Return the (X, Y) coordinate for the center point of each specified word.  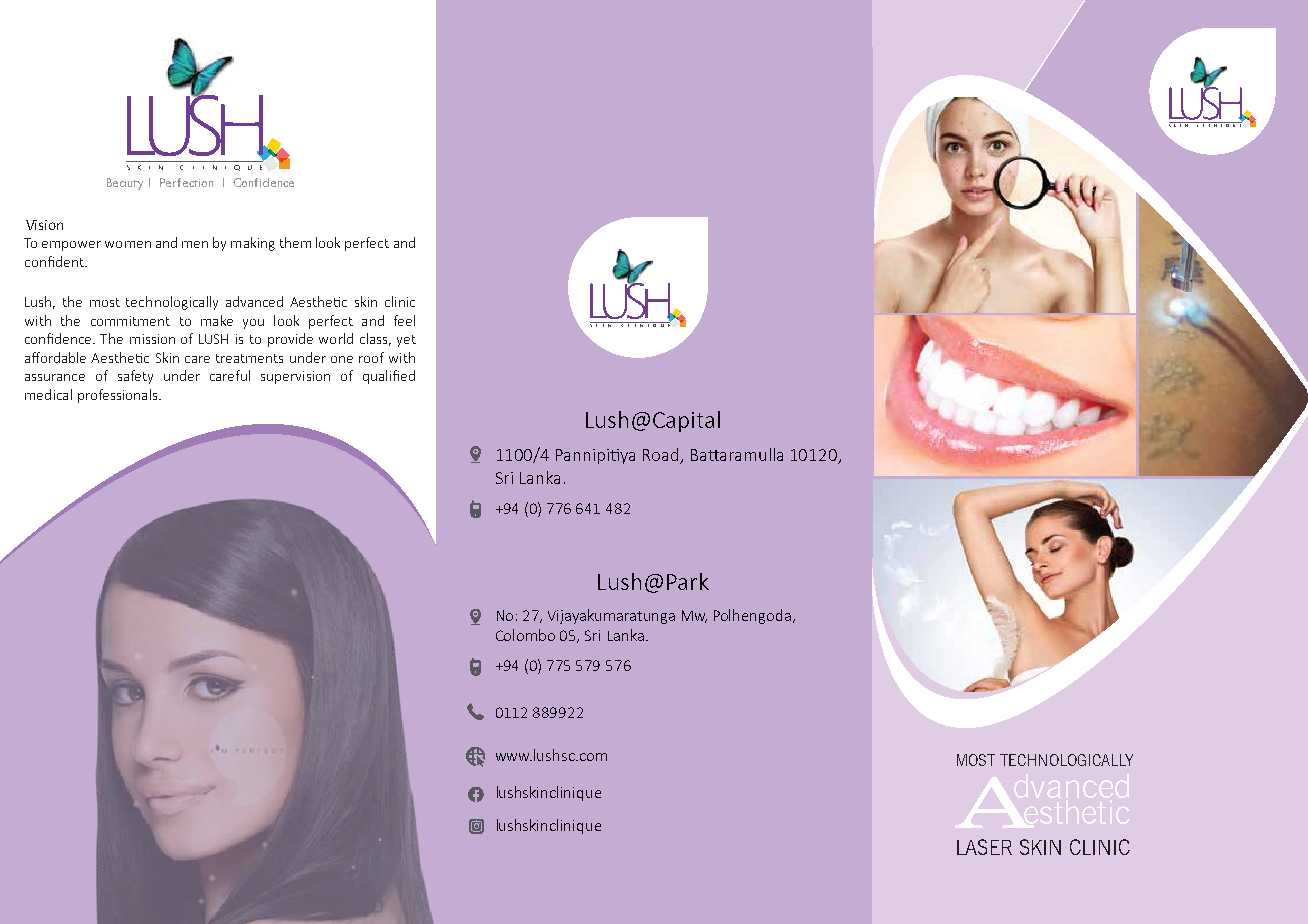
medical (48, 394)
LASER (984, 847)
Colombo (525, 635)
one (342, 359)
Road (662, 456)
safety (135, 377)
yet (406, 341)
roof (371, 357)
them (295, 242)
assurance (55, 377)
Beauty (125, 184)
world (336, 338)
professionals (119, 396)
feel (404, 320)
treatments (249, 358)
